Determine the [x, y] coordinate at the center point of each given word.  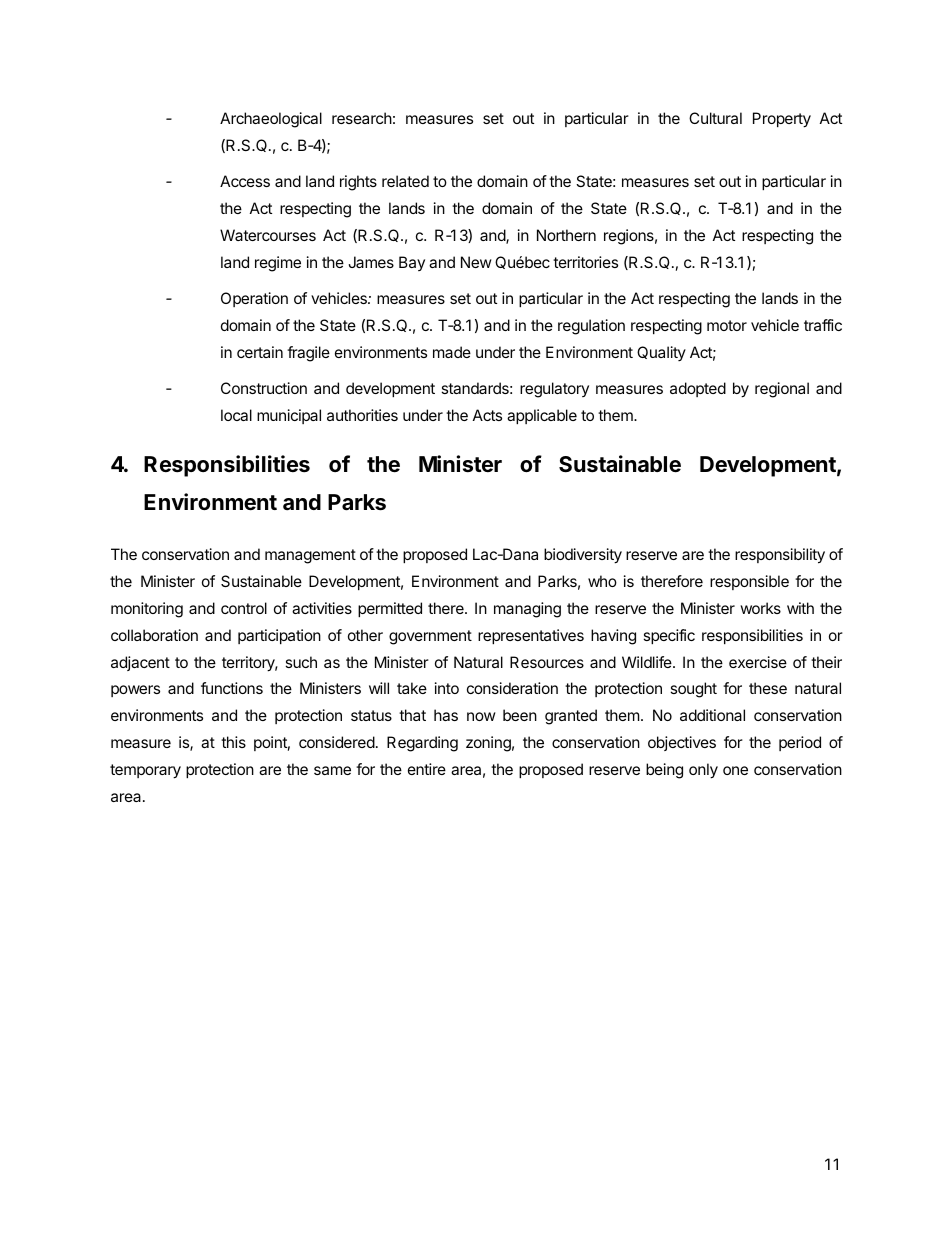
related [405, 181]
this [233, 742]
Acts [487, 415]
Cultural [715, 118]
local [236, 415]
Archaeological [271, 120]
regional [782, 390]
